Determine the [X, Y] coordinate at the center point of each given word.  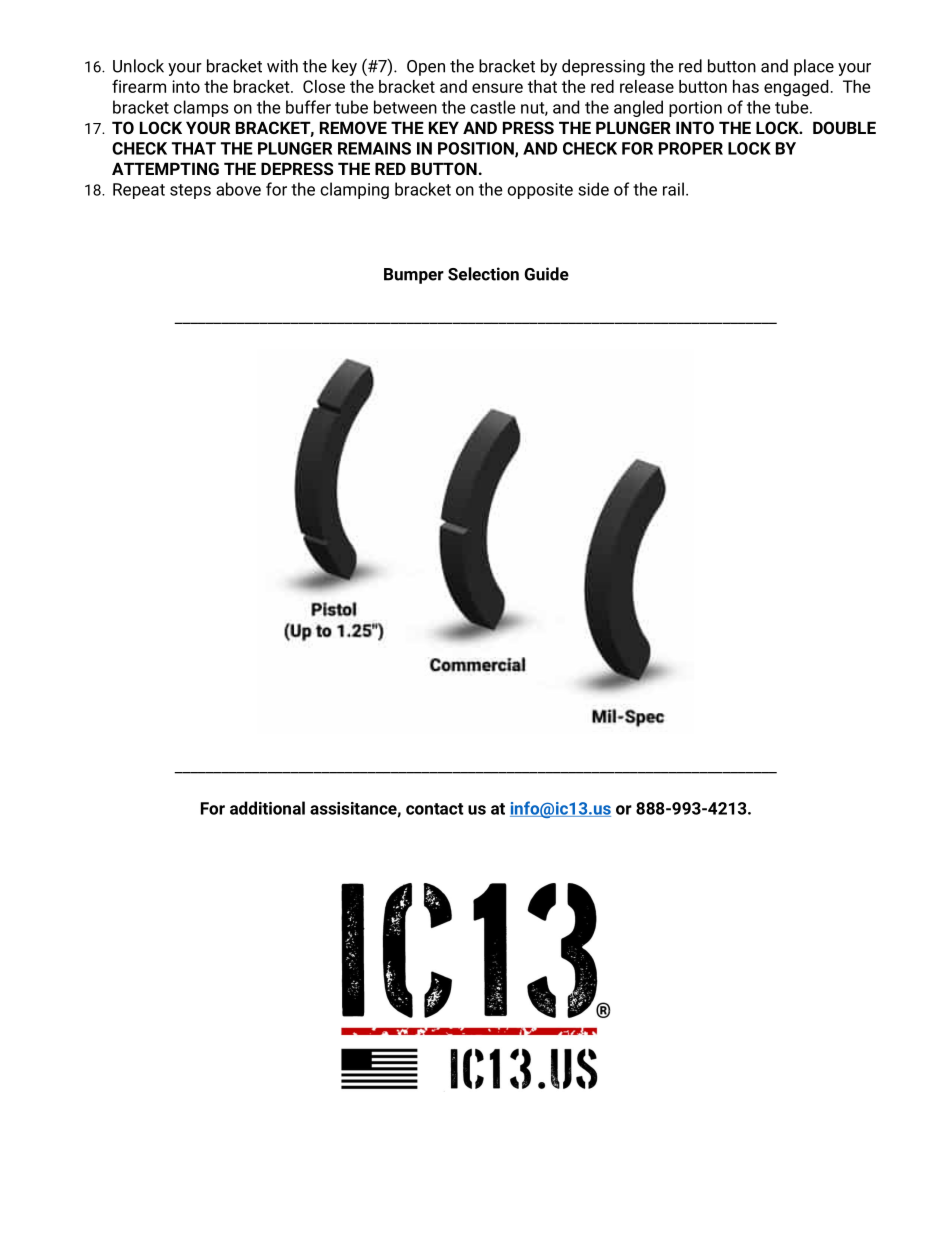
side [593, 189]
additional [267, 808]
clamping [354, 190]
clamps [201, 108]
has [746, 86]
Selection [483, 274]
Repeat [139, 191]
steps [190, 191]
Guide [546, 274]
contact [435, 809]
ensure [497, 88]
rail [673, 189]
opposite [540, 191]
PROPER [691, 148]
